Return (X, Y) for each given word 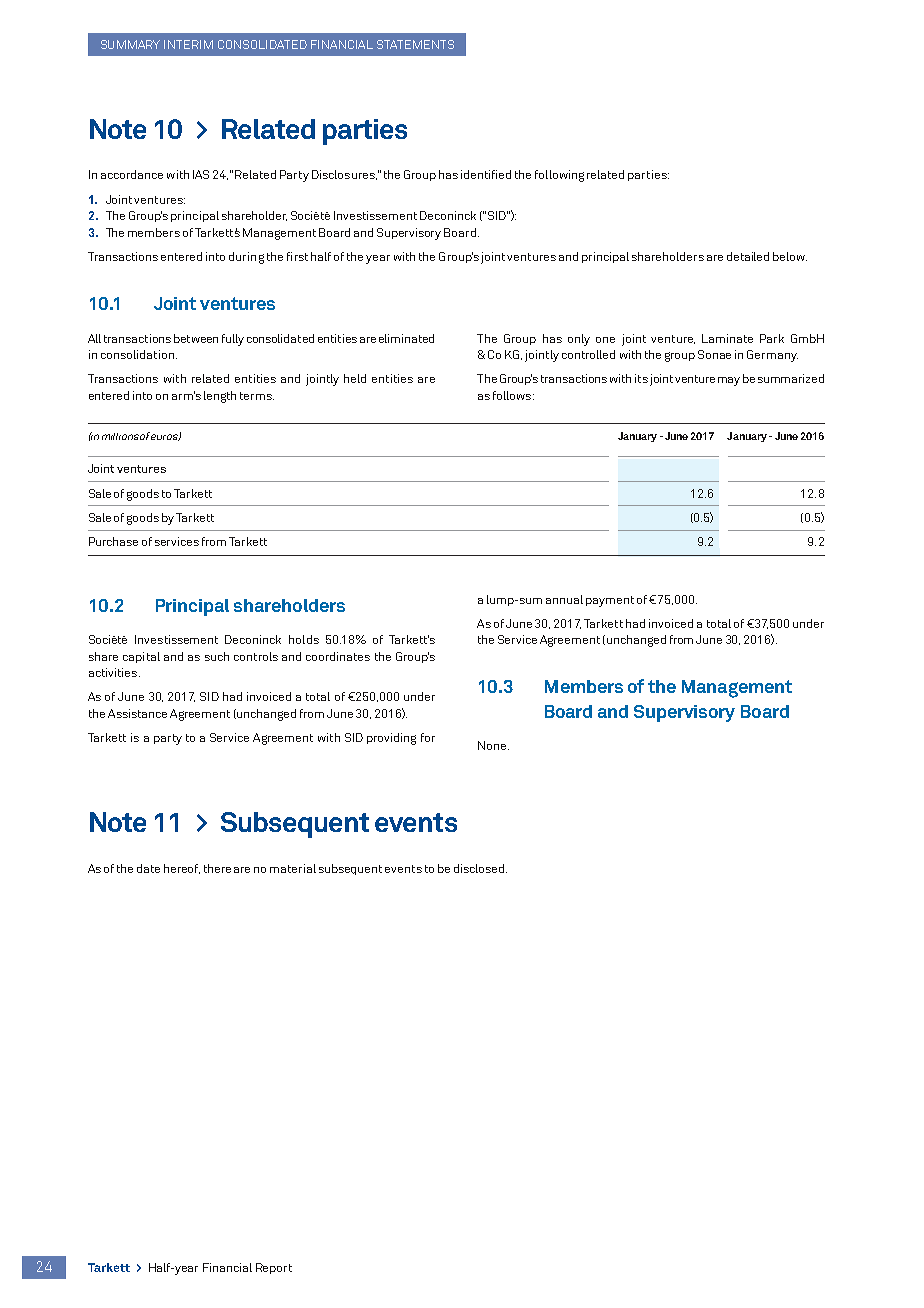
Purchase (113, 541)
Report (274, 1268)
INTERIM (188, 44)
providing (391, 739)
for (428, 737)
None (493, 745)
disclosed (479, 868)
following (559, 176)
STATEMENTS (415, 44)
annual (564, 599)
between (196, 338)
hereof (182, 869)
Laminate (727, 338)
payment (610, 601)
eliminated (406, 338)
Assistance (137, 713)
